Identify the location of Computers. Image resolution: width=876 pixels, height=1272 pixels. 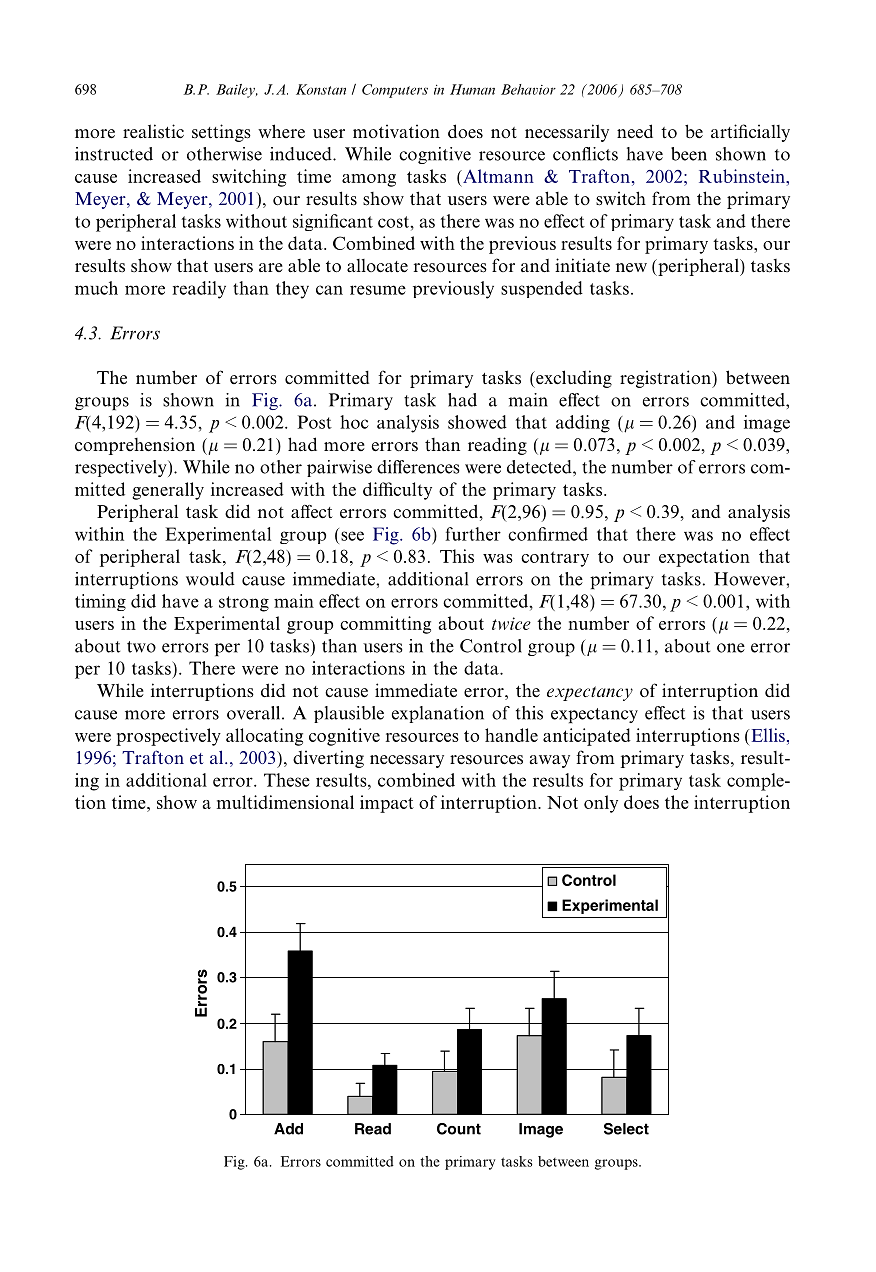
(395, 91).
